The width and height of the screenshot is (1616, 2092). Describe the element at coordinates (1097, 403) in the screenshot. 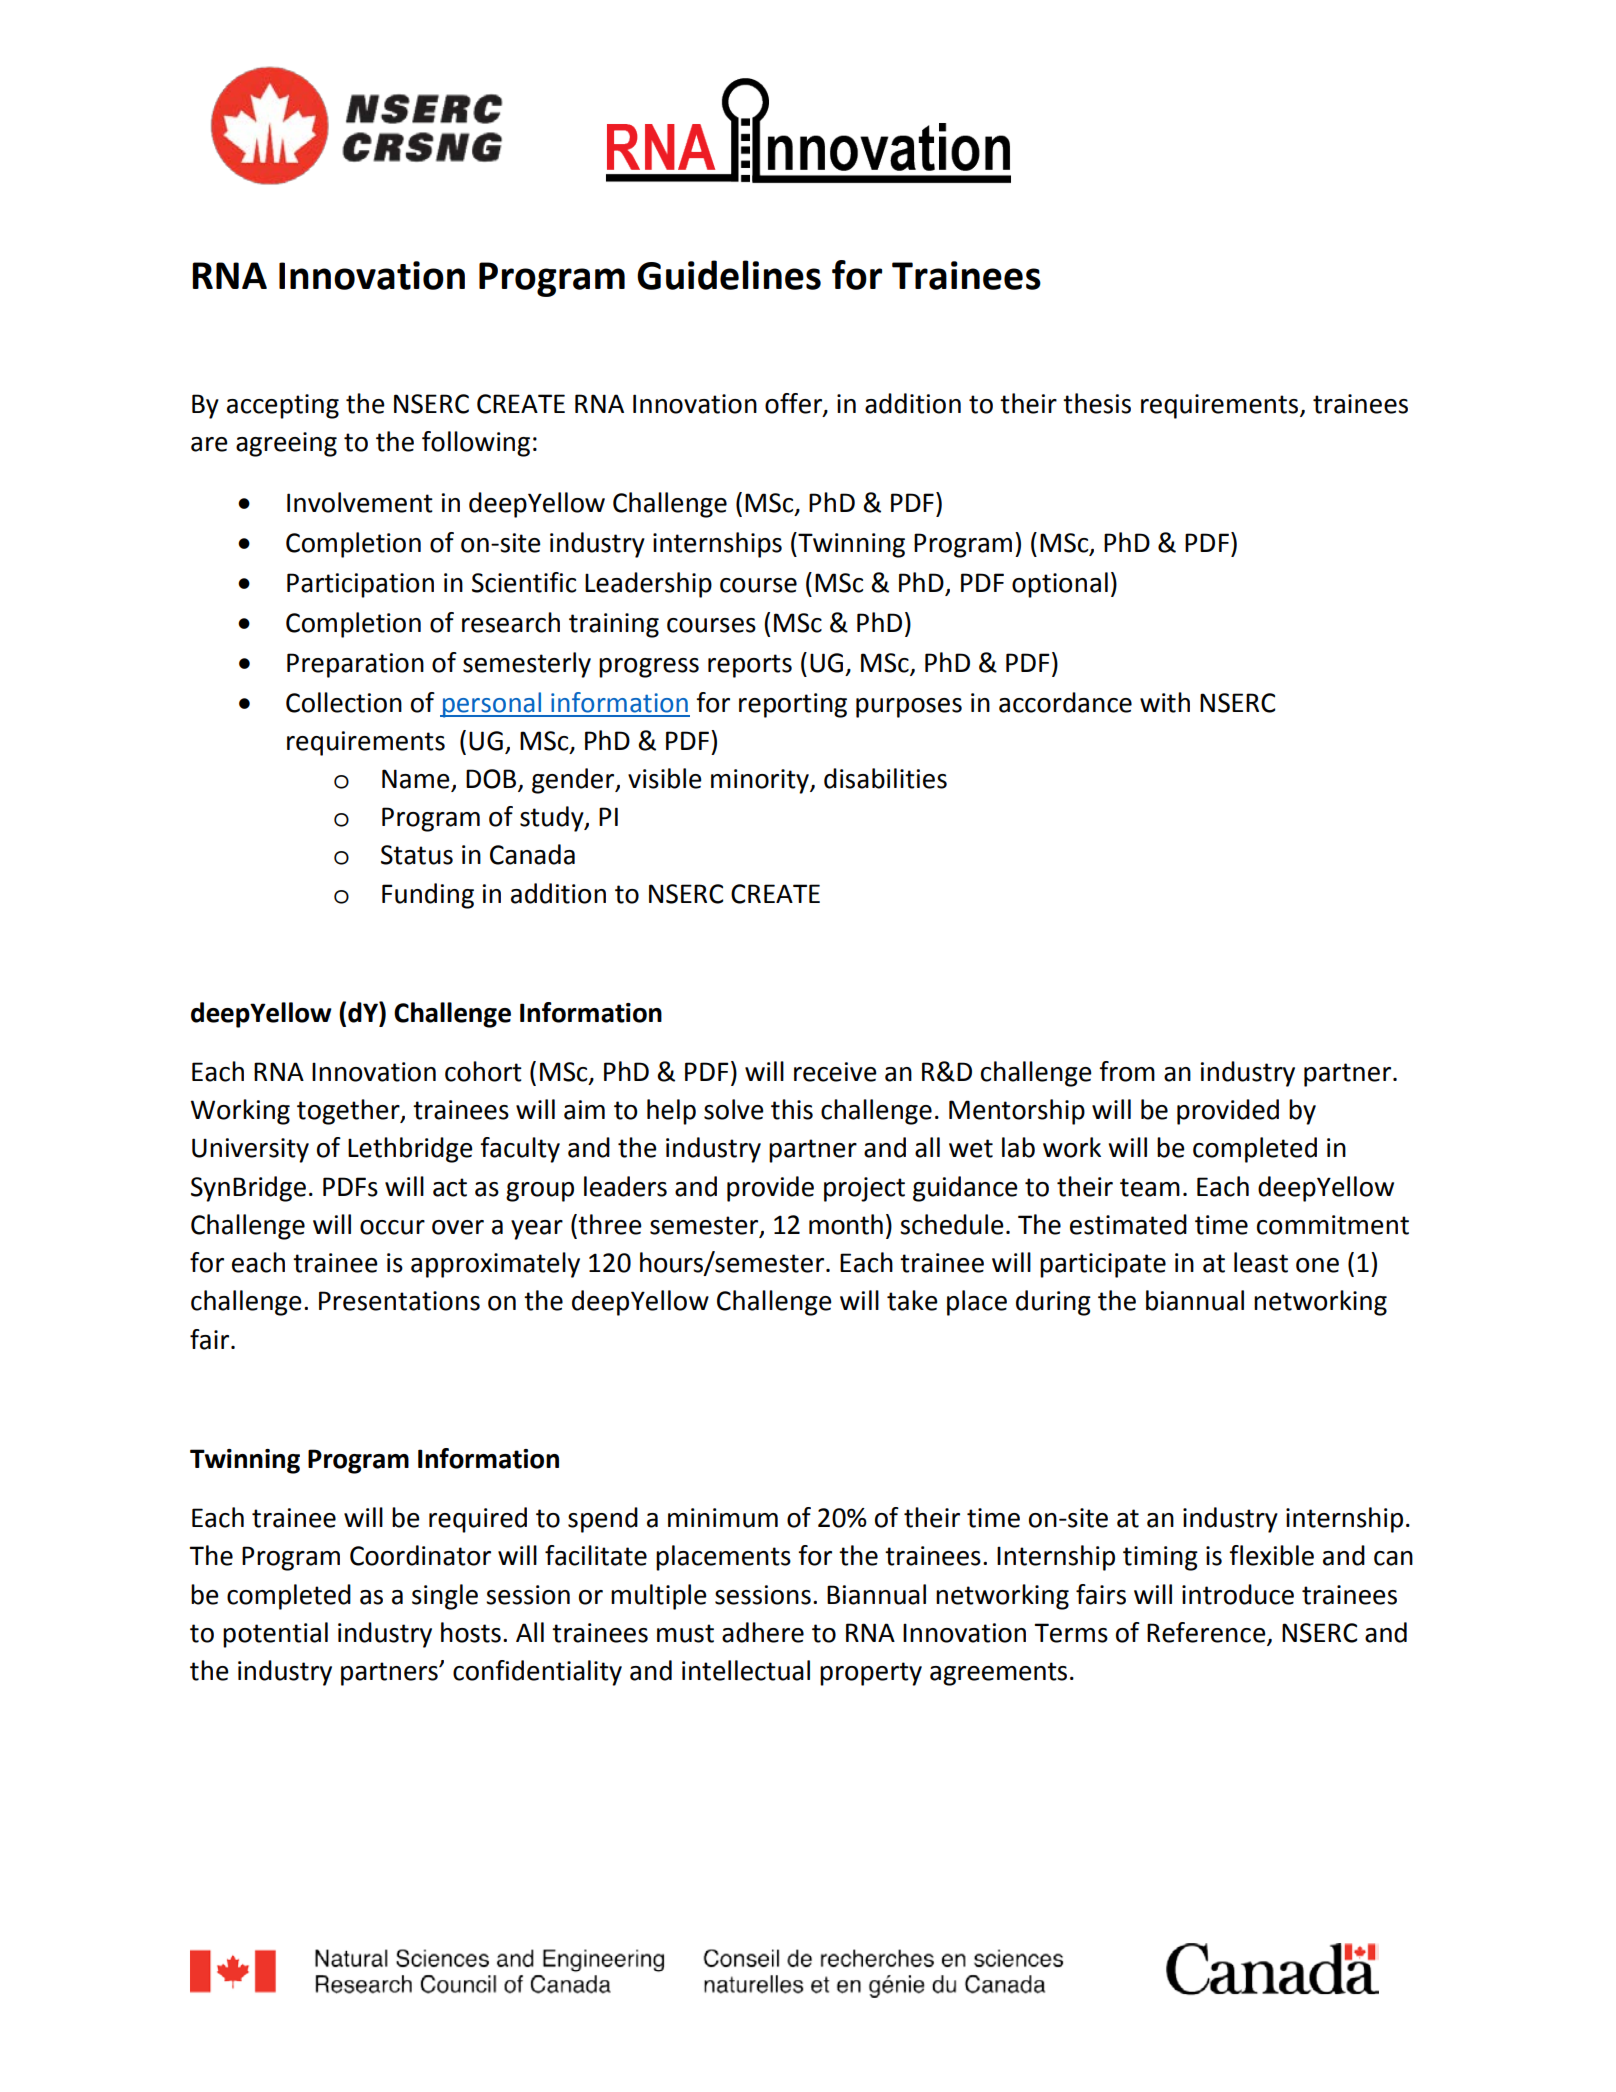

I see `thesis` at that location.
